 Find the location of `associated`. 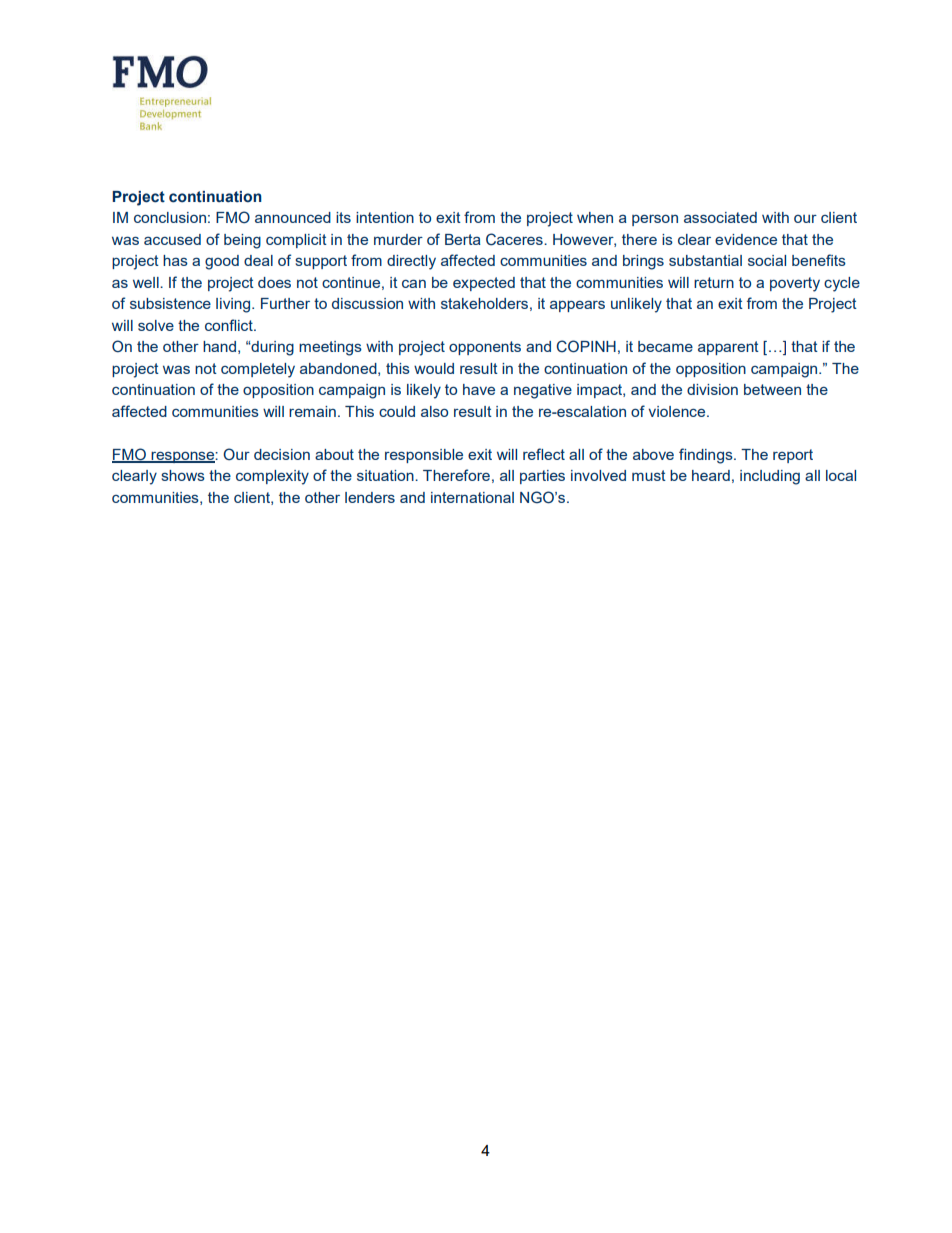

associated is located at coordinates (720, 217).
